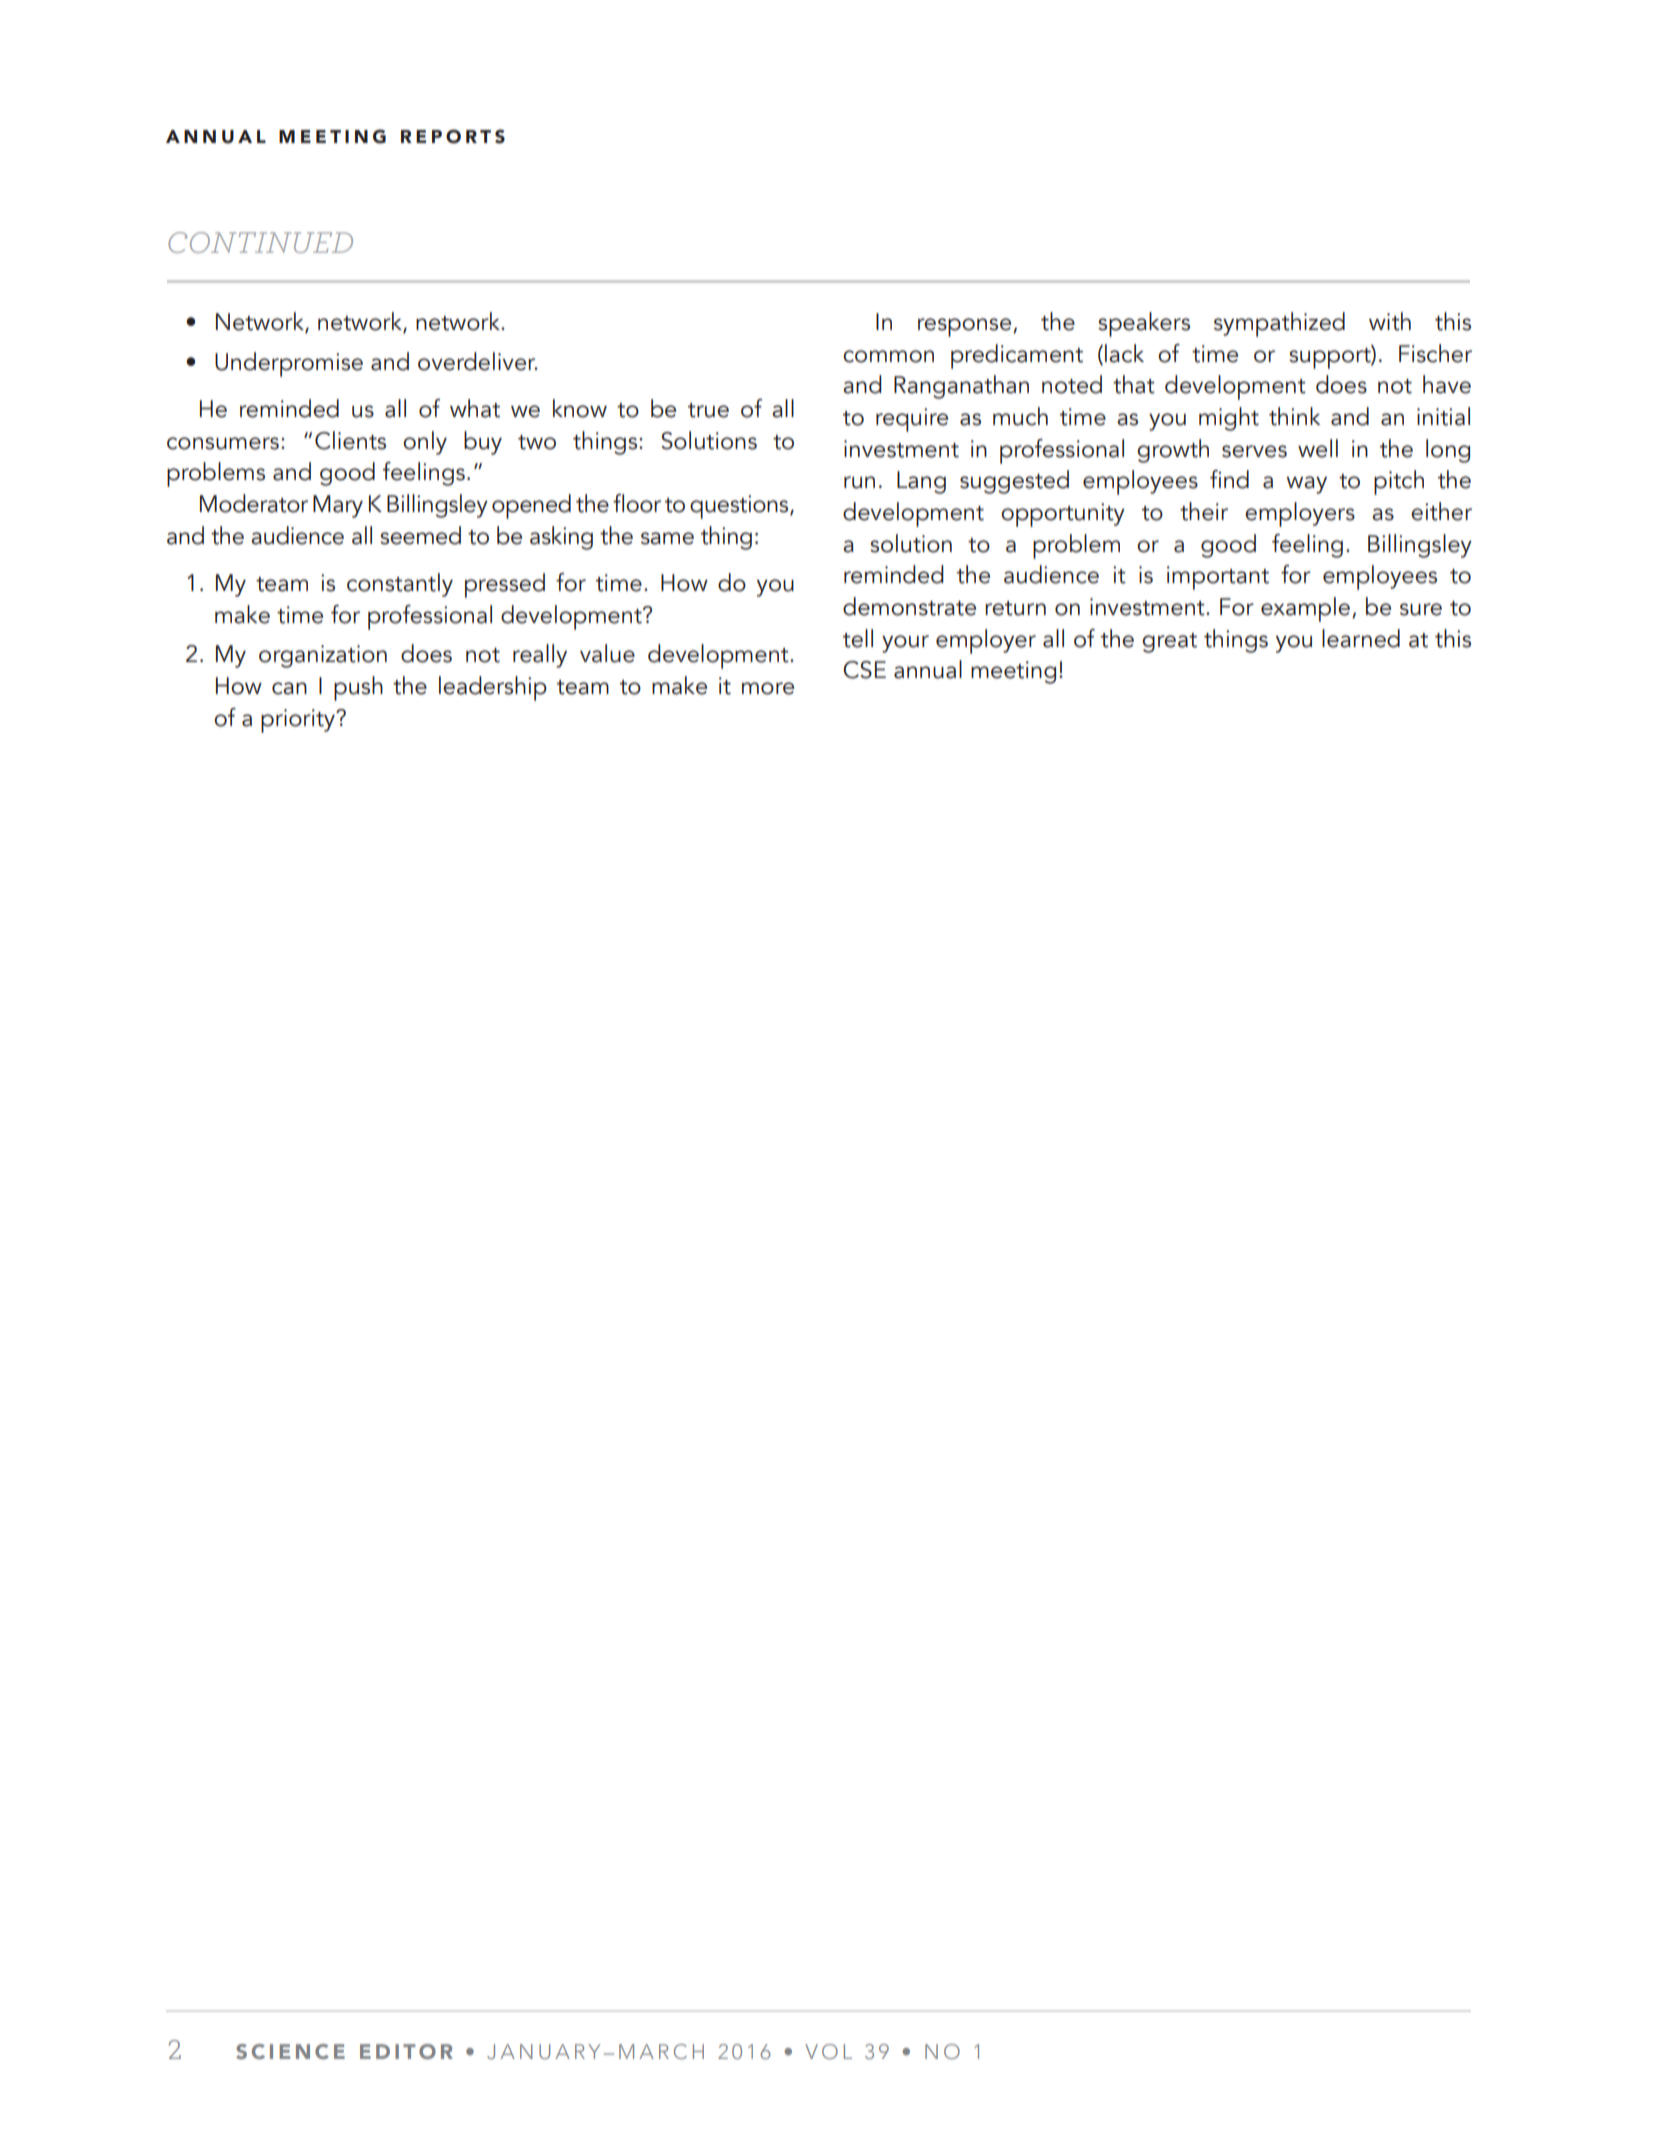 The width and height of the page is (1662, 2136). Describe the element at coordinates (858, 638) in the page. I see `tell` at that location.
